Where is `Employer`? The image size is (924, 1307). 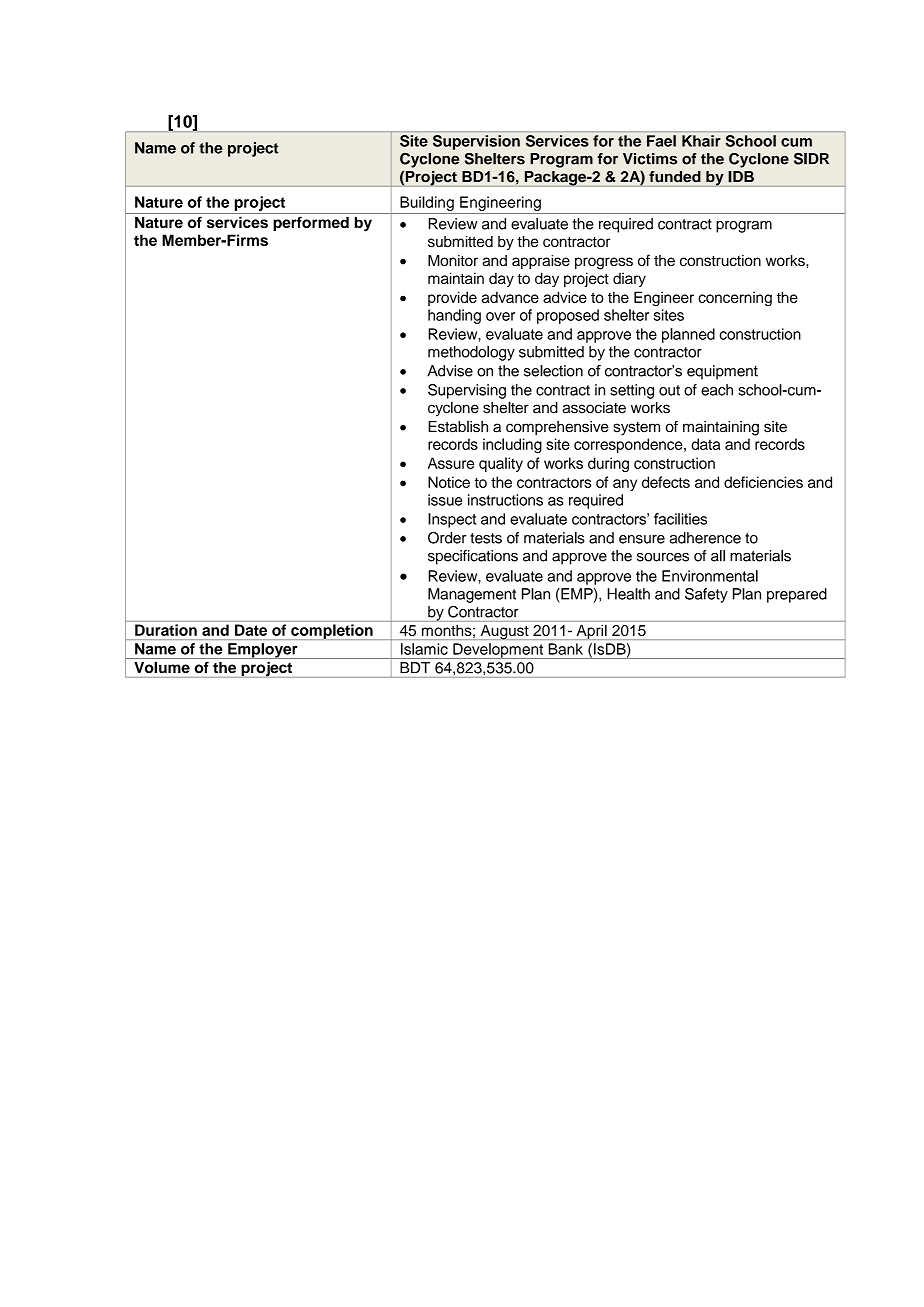 Employer is located at coordinates (263, 651).
